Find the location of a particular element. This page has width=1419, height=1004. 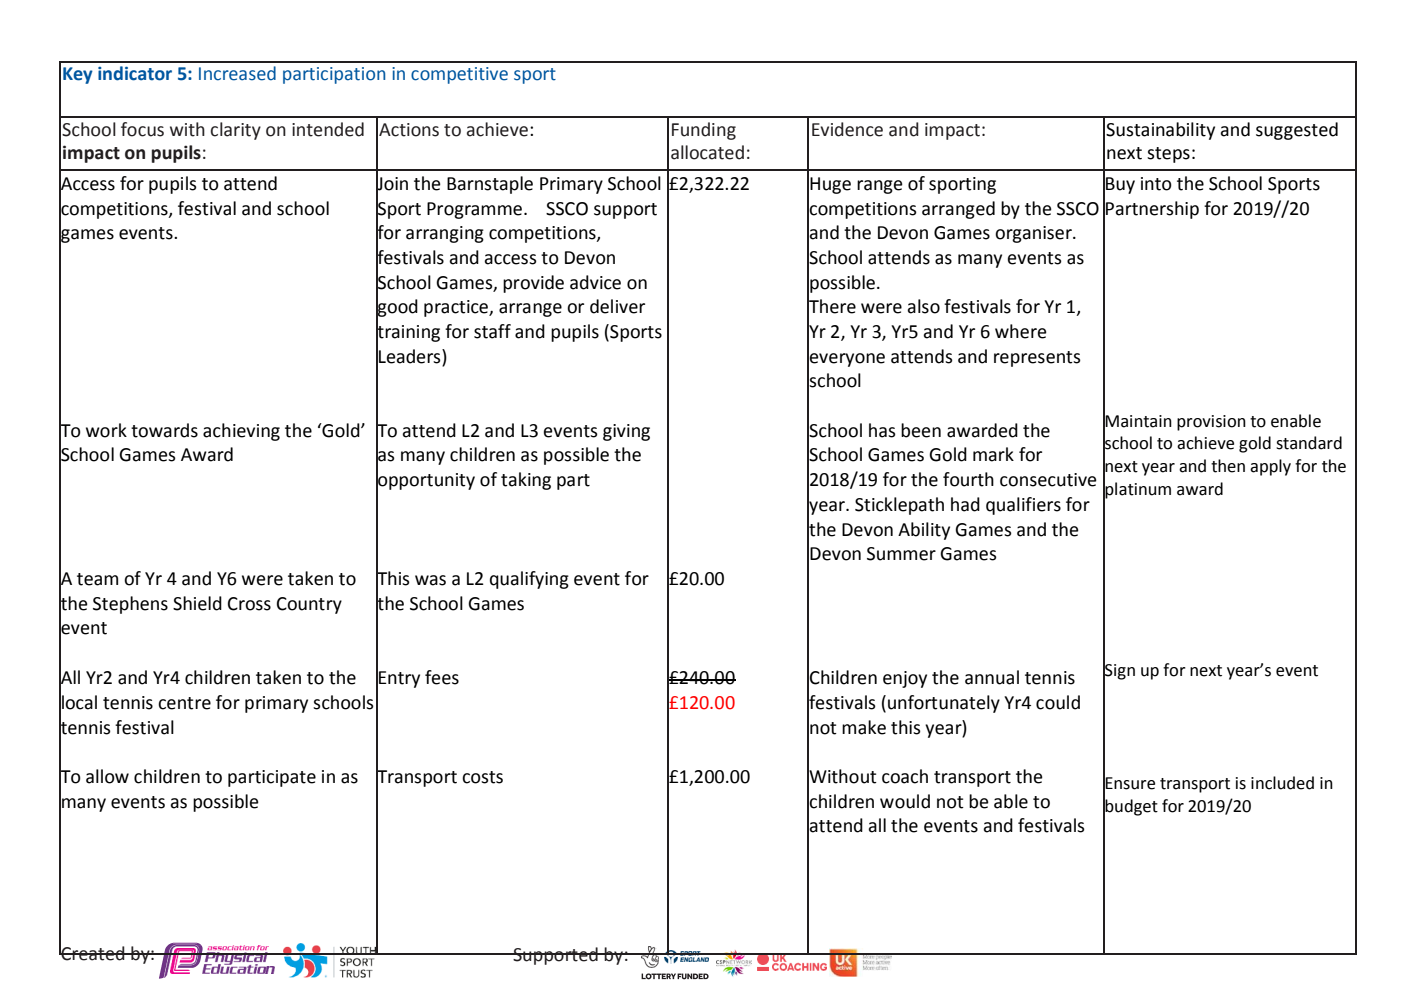

Increased is located at coordinates (237, 73).
